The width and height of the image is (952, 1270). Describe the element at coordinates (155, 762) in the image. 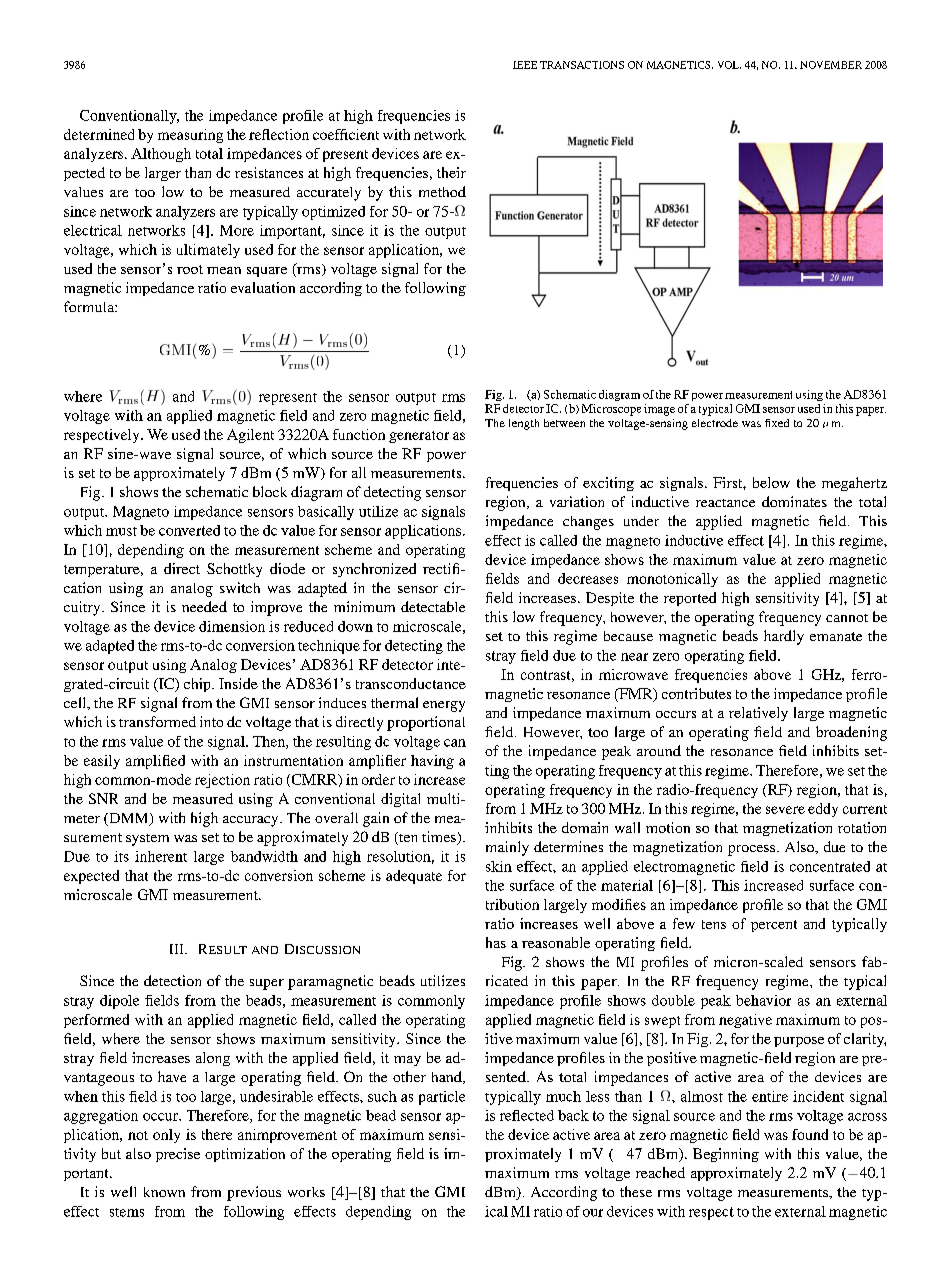

I see `amplified` at that location.
